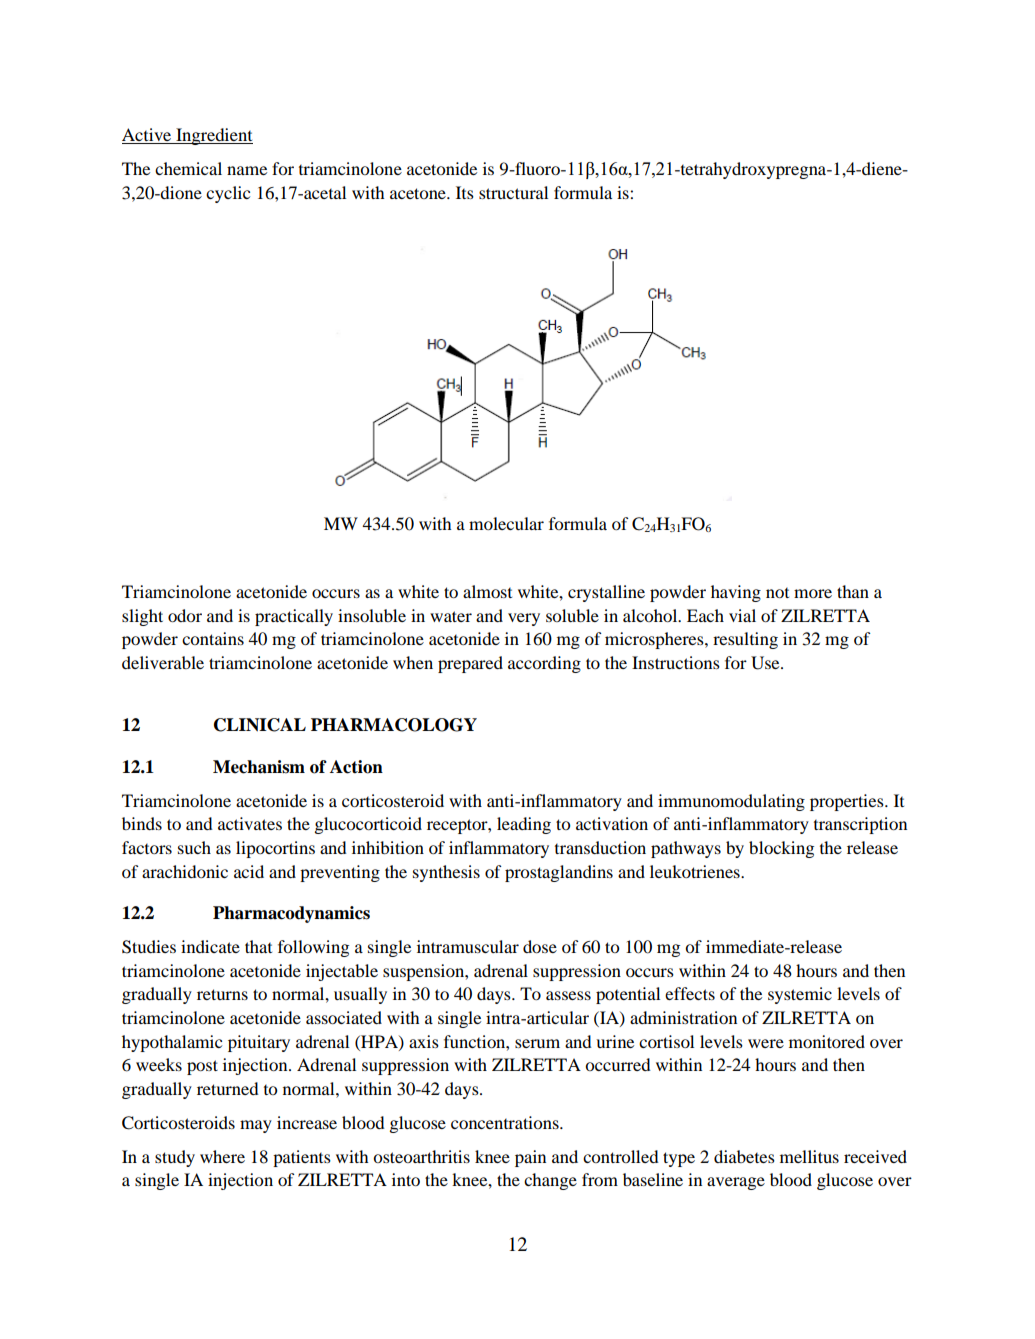  I want to click on odor, so click(185, 615).
